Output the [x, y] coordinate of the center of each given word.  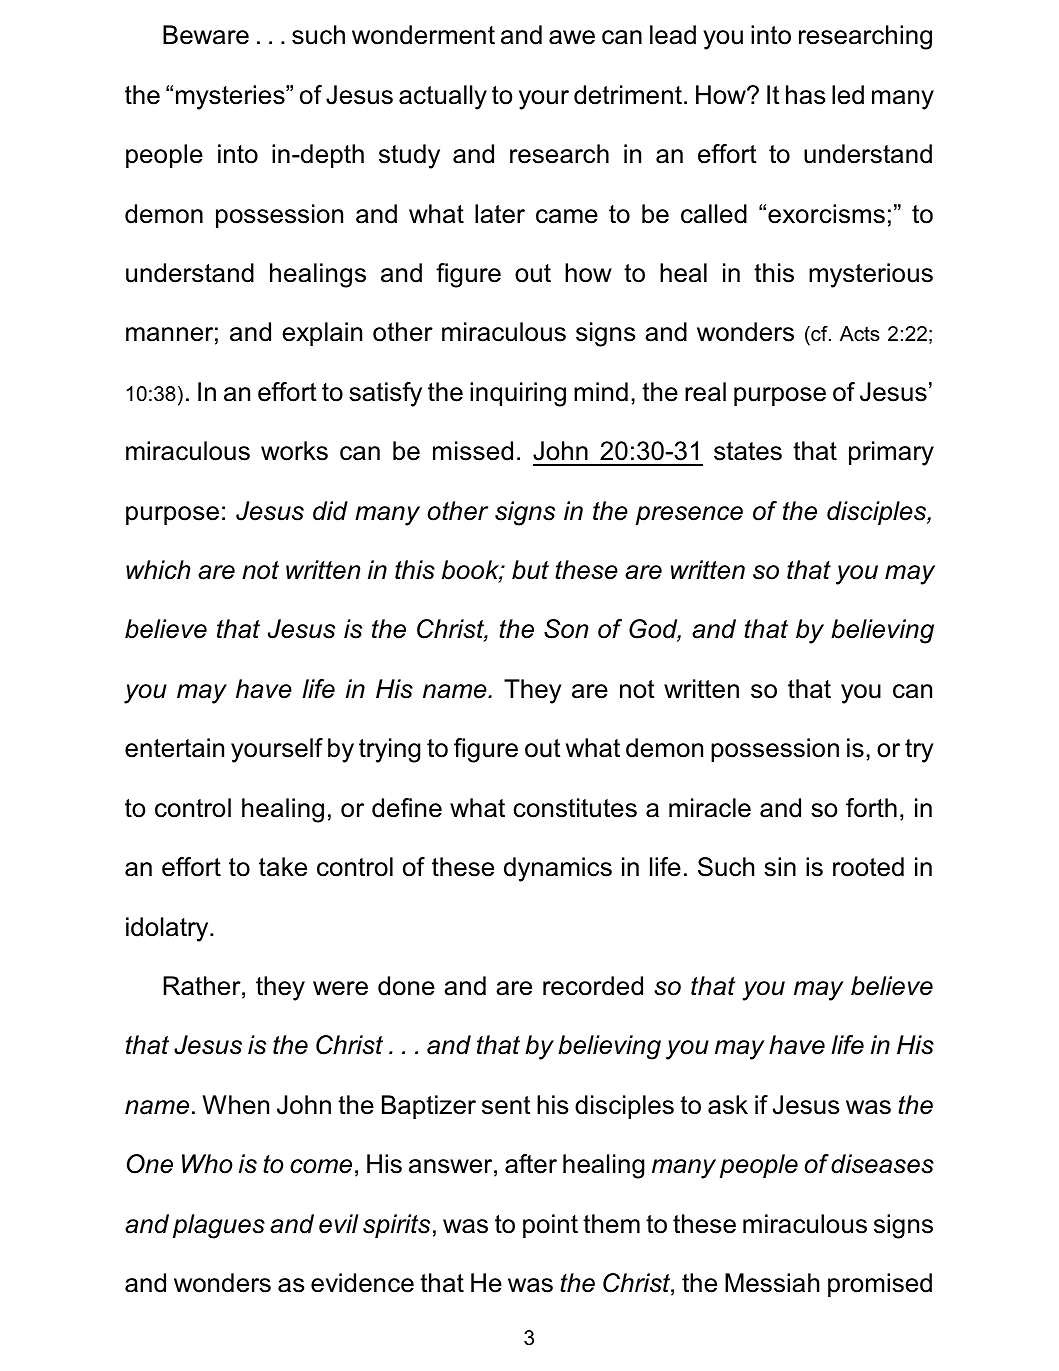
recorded [593, 986]
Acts [860, 334]
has [805, 95]
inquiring [518, 394]
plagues [219, 1226]
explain [322, 334]
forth [871, 808]
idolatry [168, 929]
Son [566, 629]
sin [780, 867]
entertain [174, 748]
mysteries [231, 97]
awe [572, 37]
